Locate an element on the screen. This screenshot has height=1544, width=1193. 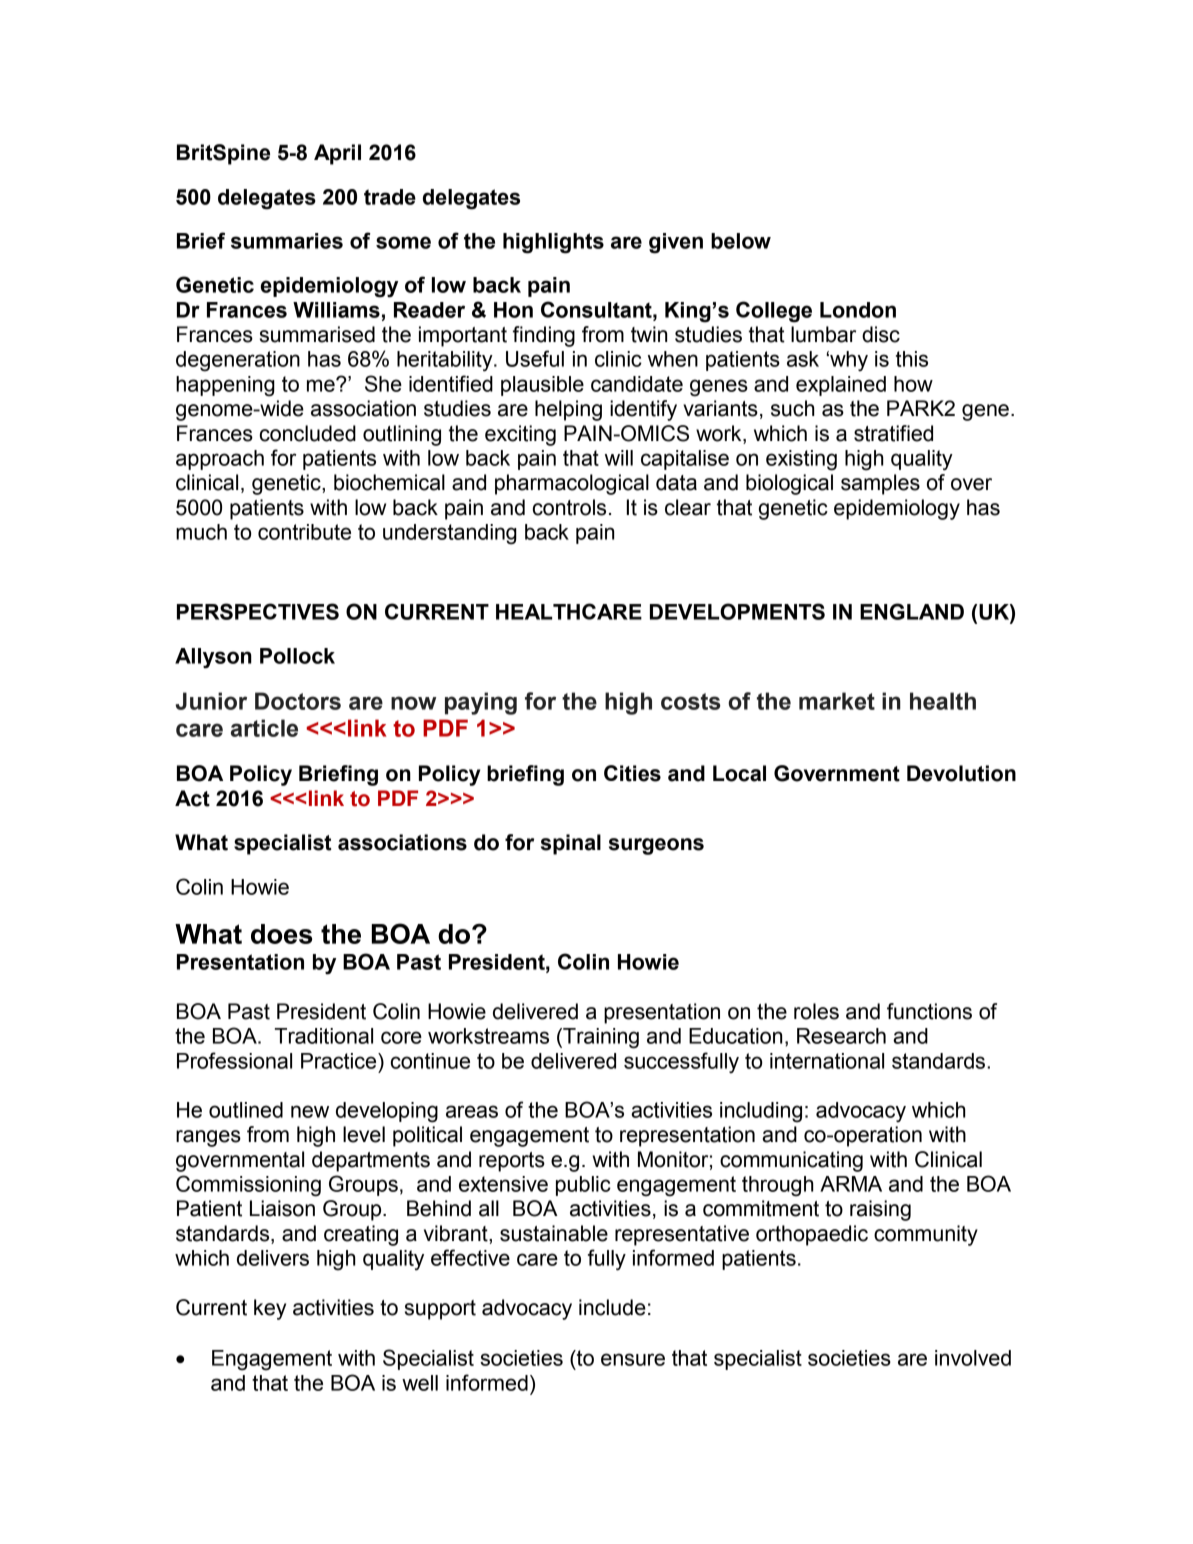
ensure is located at coordinates (633, 1359).
